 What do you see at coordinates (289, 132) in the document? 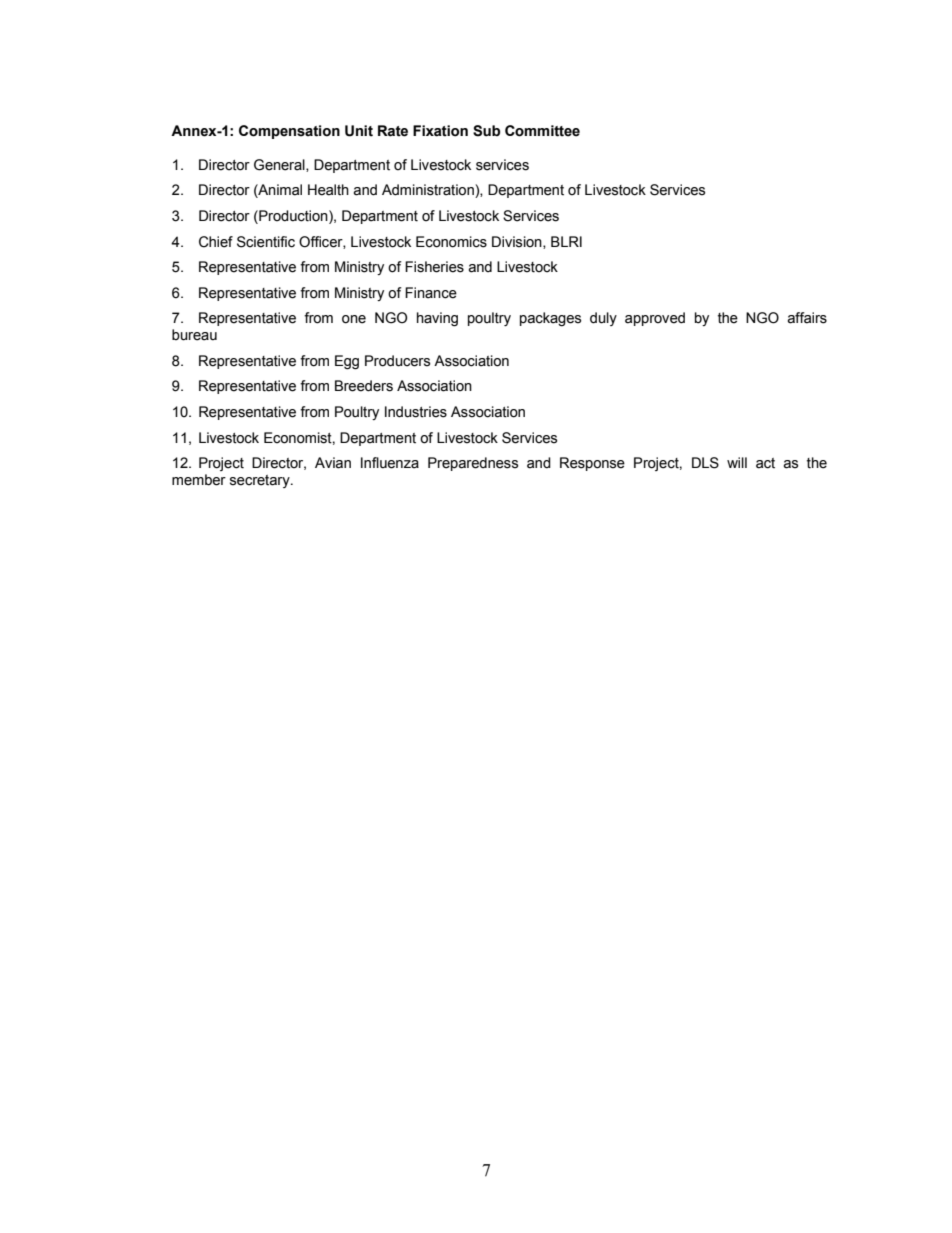
I see `Compensation` at bounding box center [289, 132].
